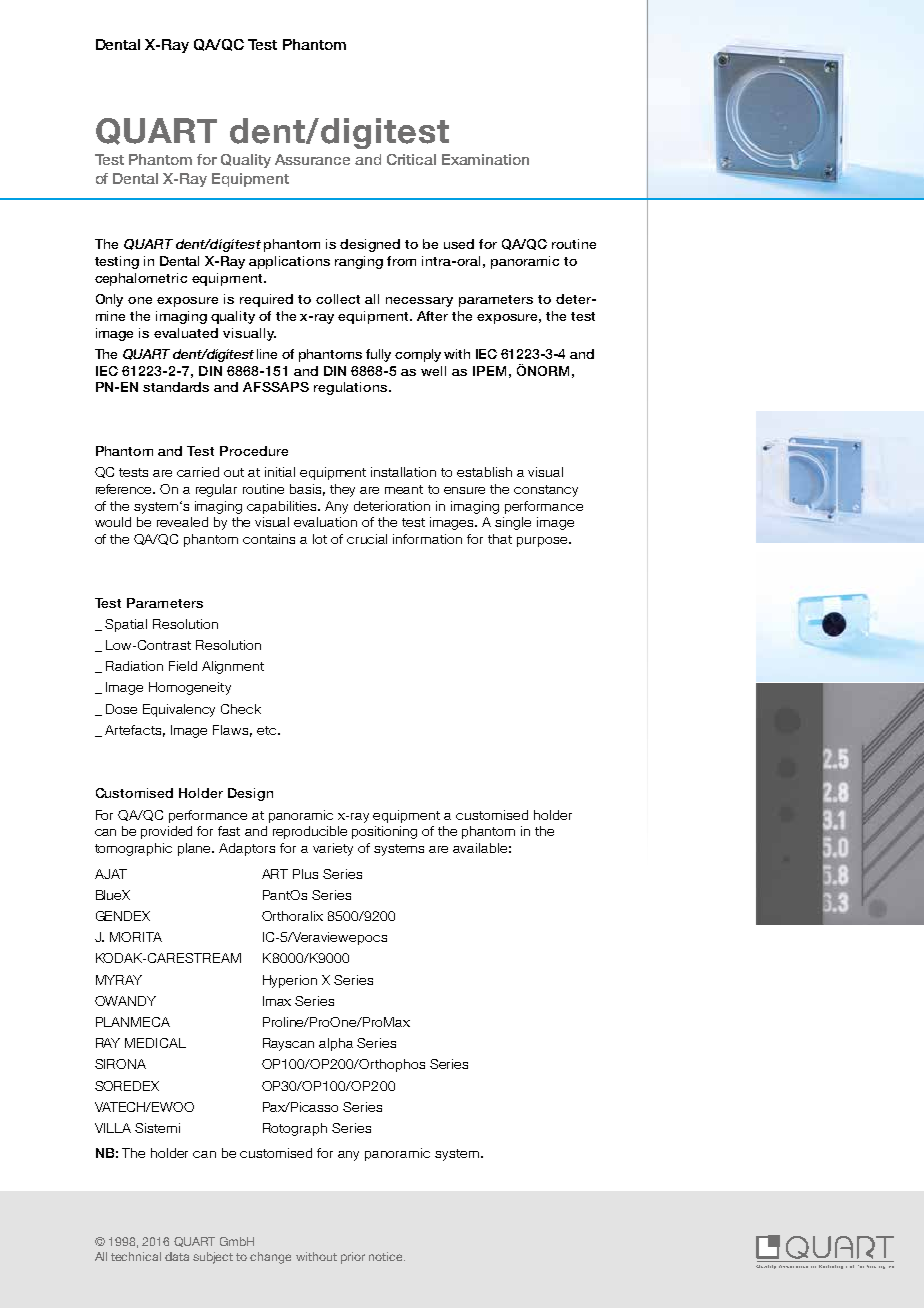 This document has width=924, height=1308. Describe the element at coordinates (266, 730) in the document. I see `etc` at that location.
